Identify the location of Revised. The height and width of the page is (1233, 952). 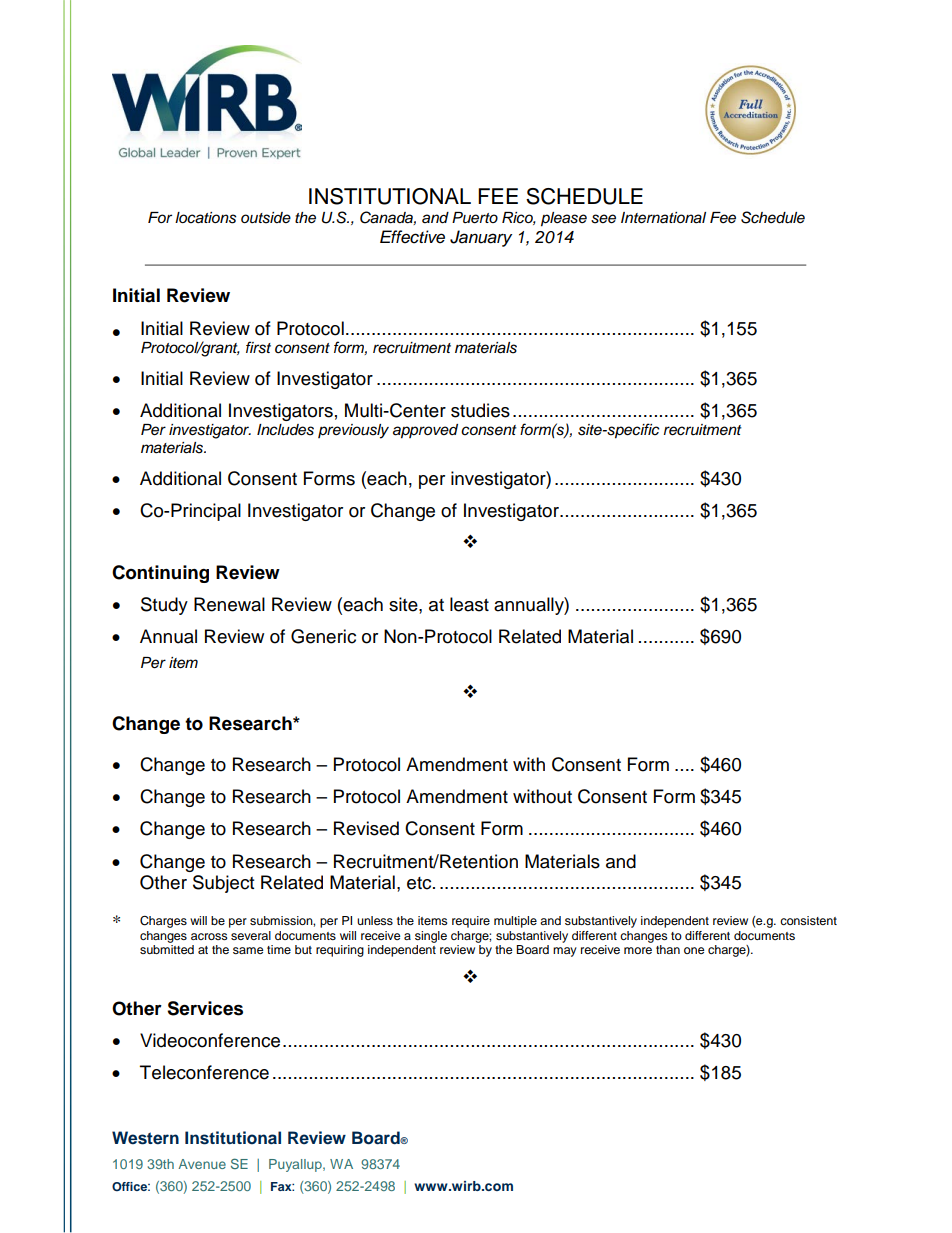
(366, 828).
